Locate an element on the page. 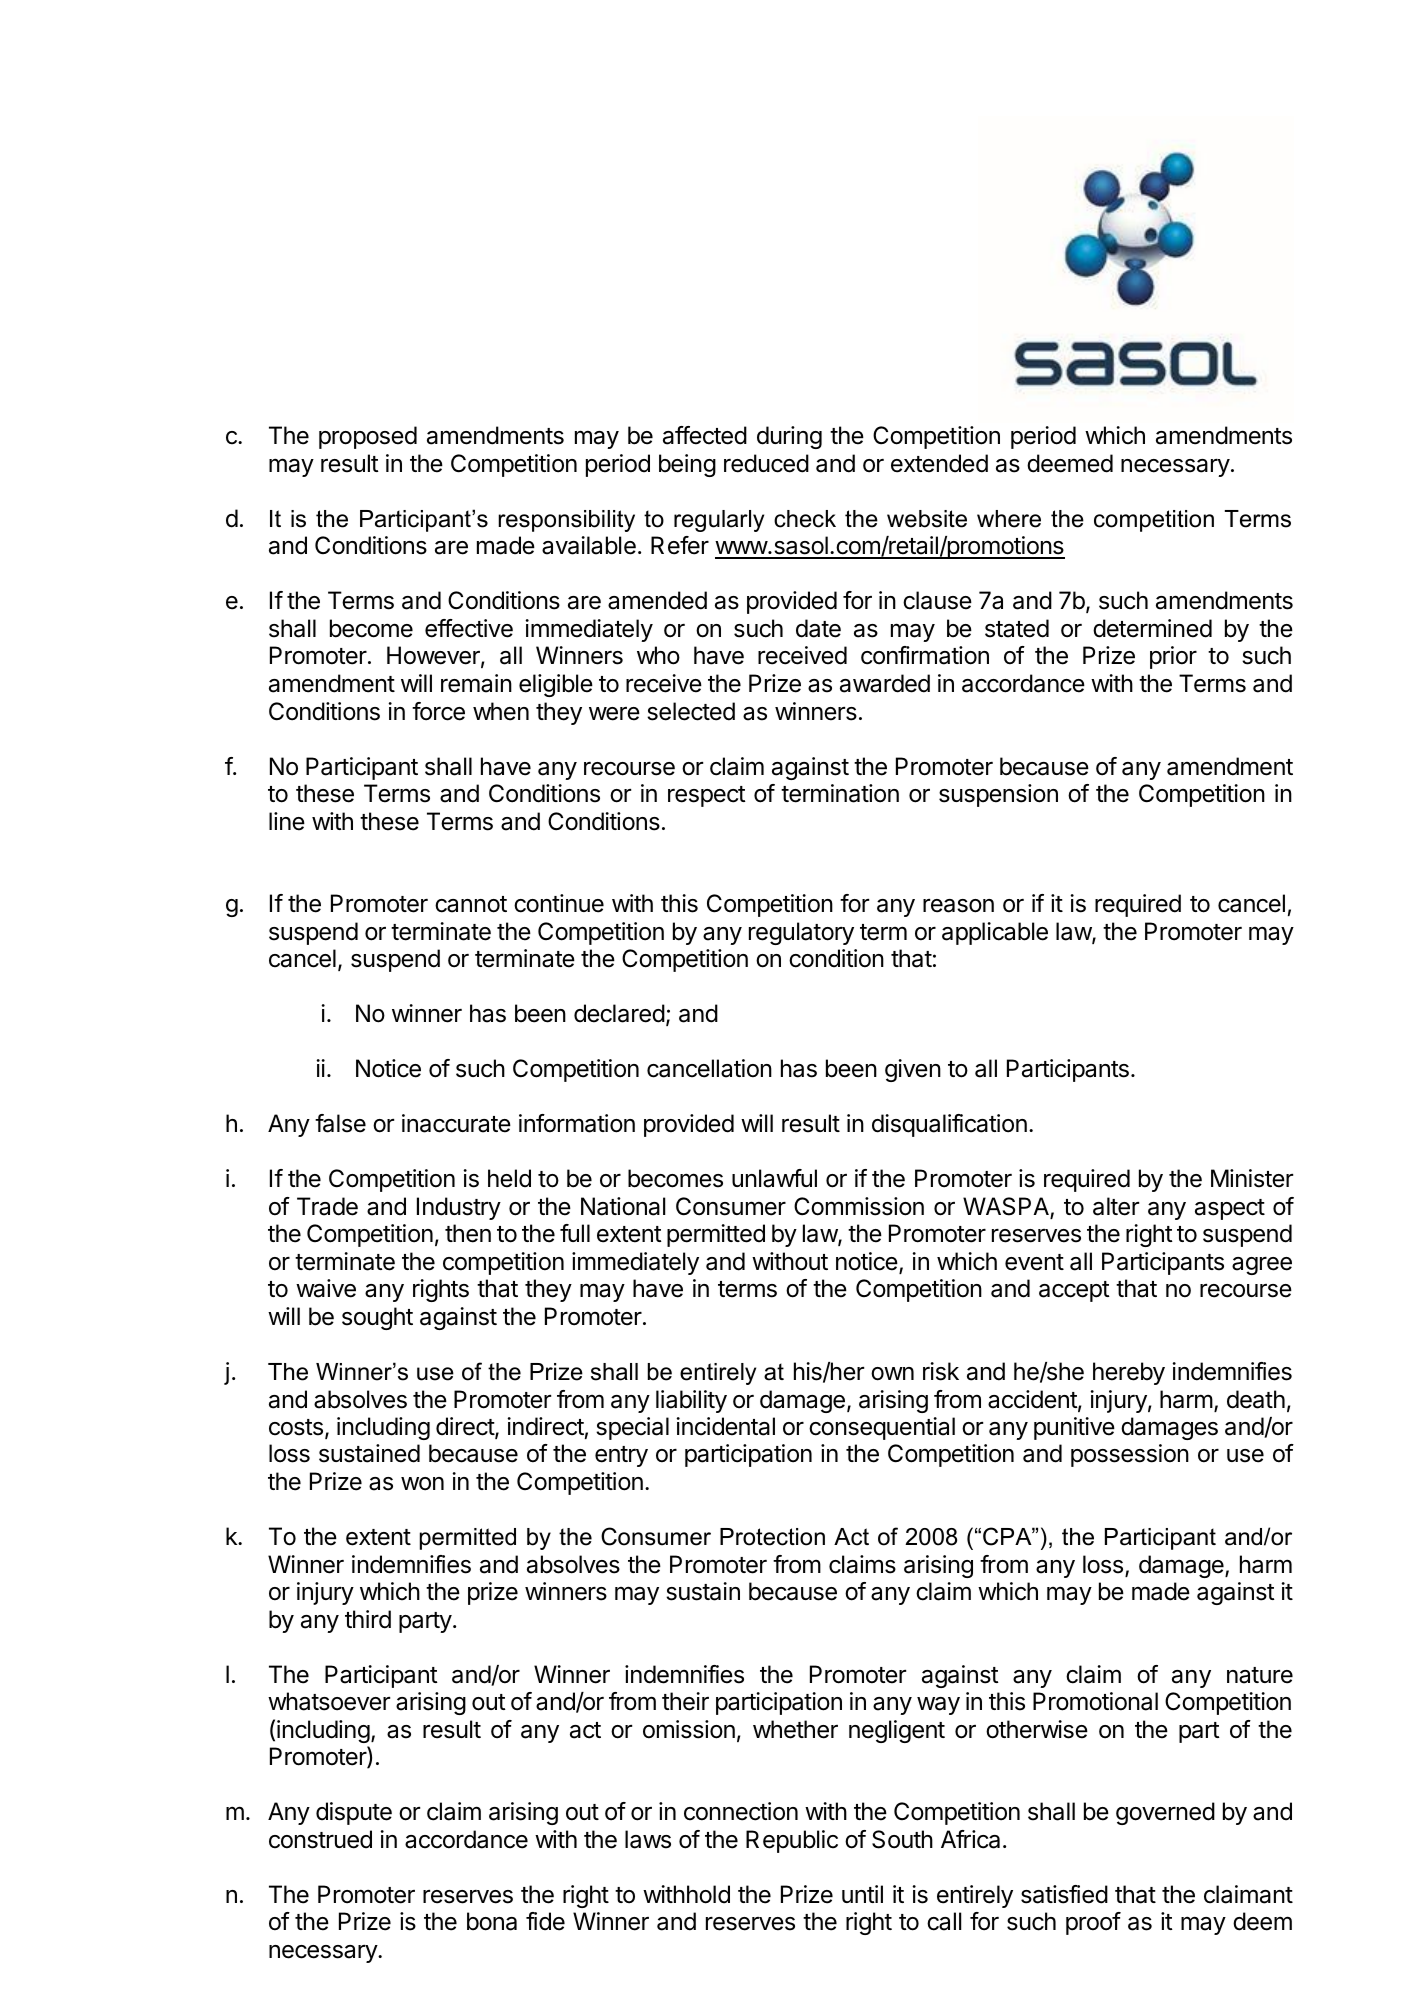 The width and height of the page is (1425, 2015). proposed is located at coordinates (368, 437).
